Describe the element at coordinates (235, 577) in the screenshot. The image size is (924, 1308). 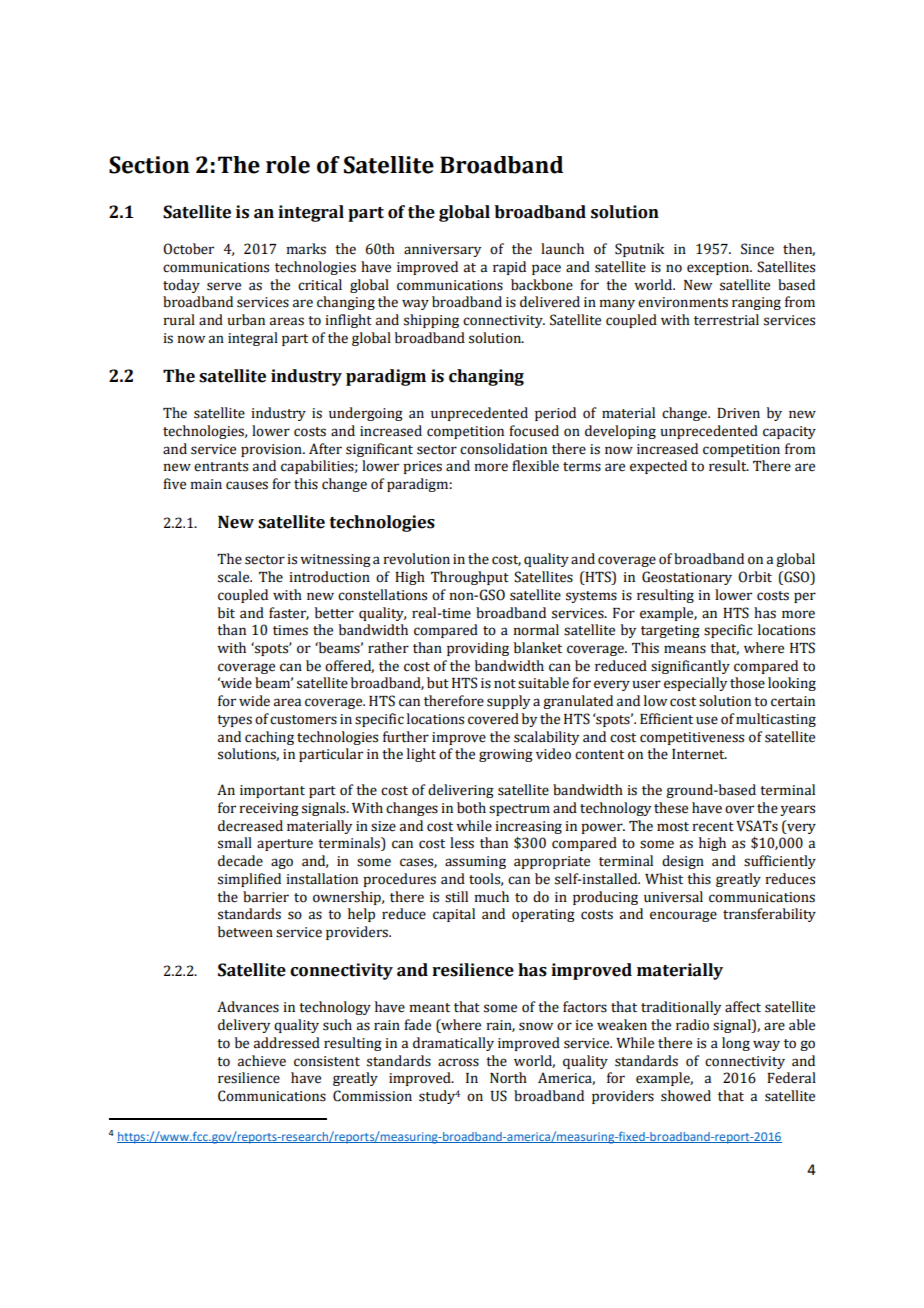
I see `scale` at that location.
